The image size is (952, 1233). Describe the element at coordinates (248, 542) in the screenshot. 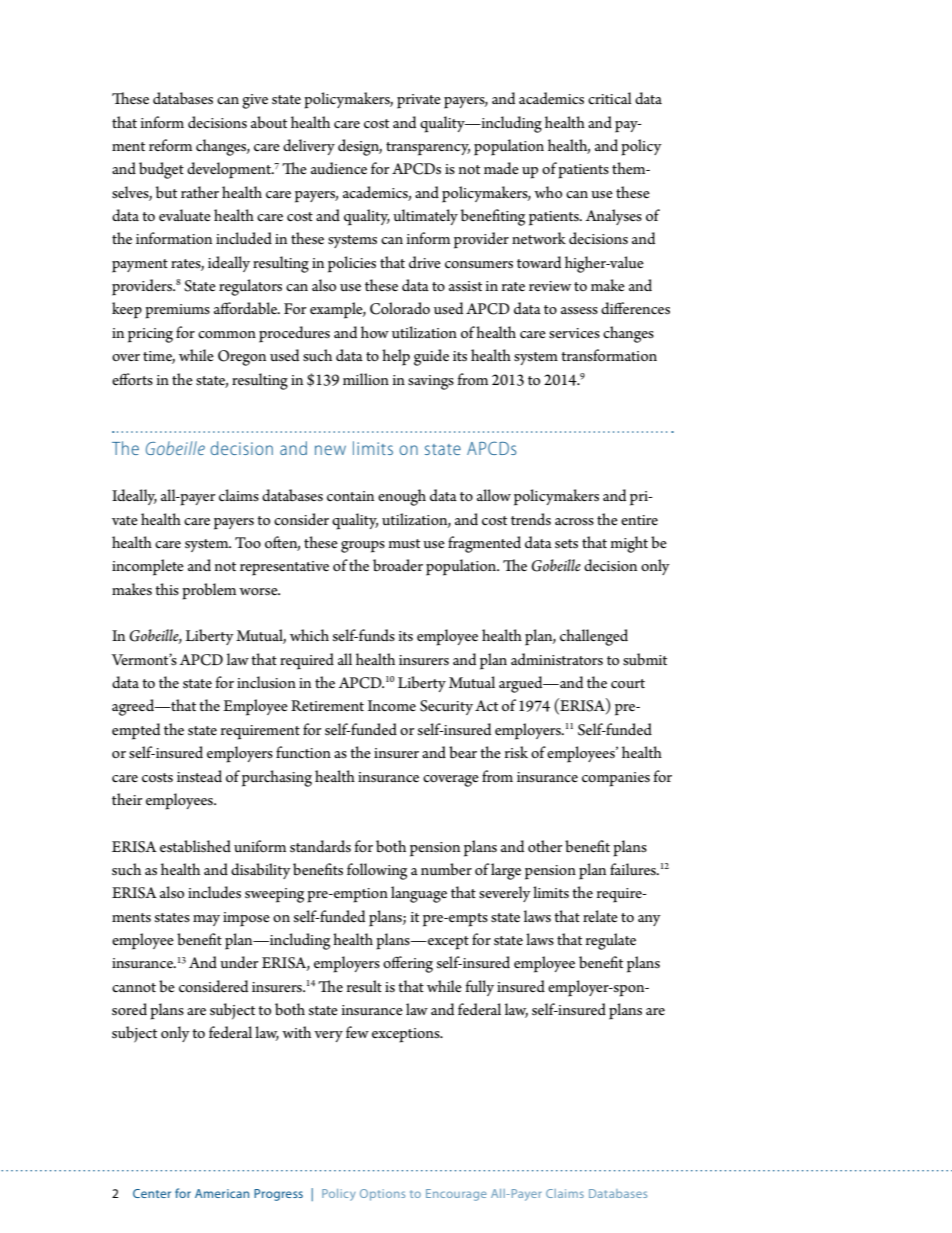

I see `Too` at that location.
